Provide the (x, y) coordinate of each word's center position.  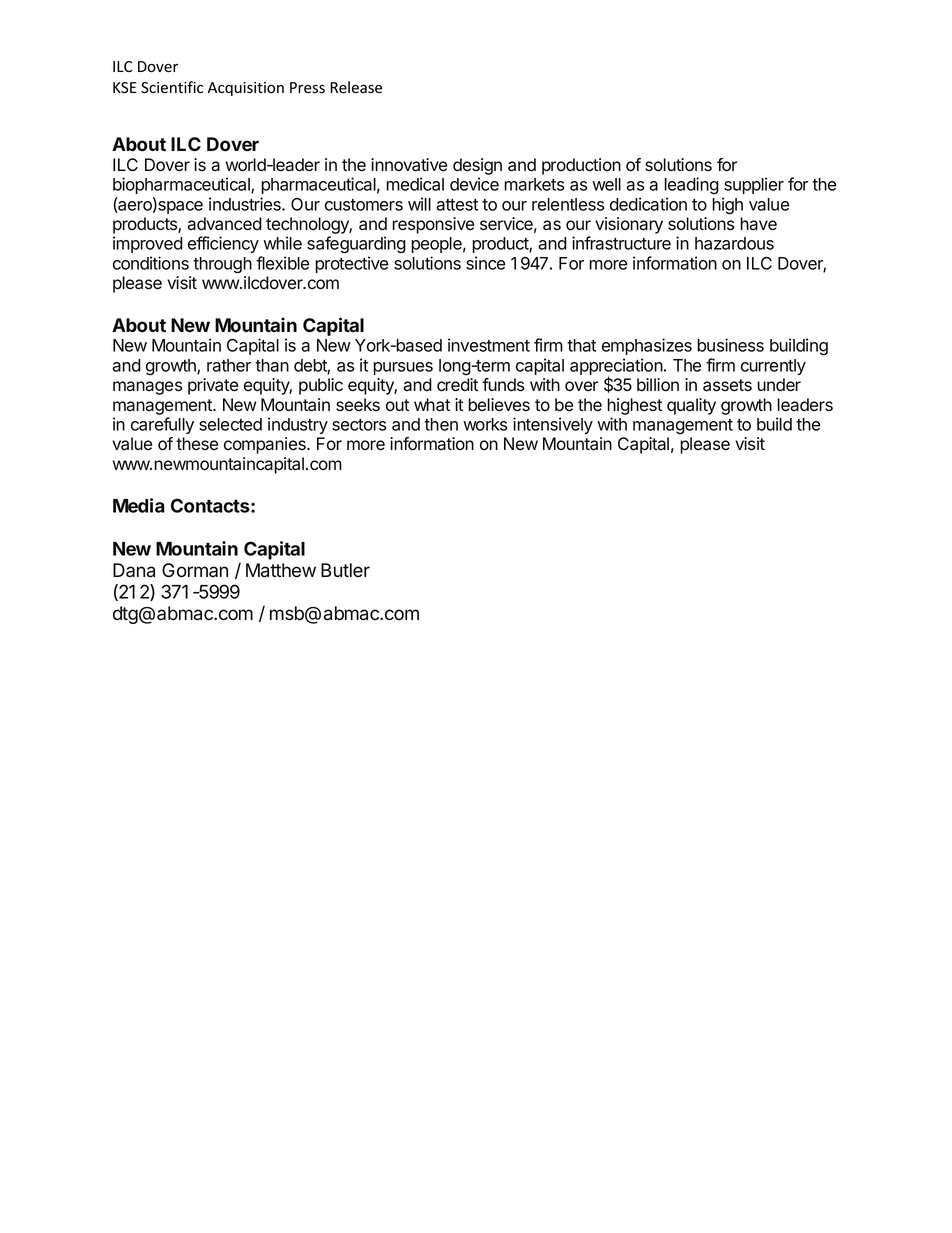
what (432, 405)
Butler (345, 570)
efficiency (223, 244)
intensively (553, 425)
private (213, 386)
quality (691, 406)
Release (356, 87)
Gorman (195, 570)
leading (691, 186)
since (486, 263)
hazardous (734, 243)
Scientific (172, 87)
